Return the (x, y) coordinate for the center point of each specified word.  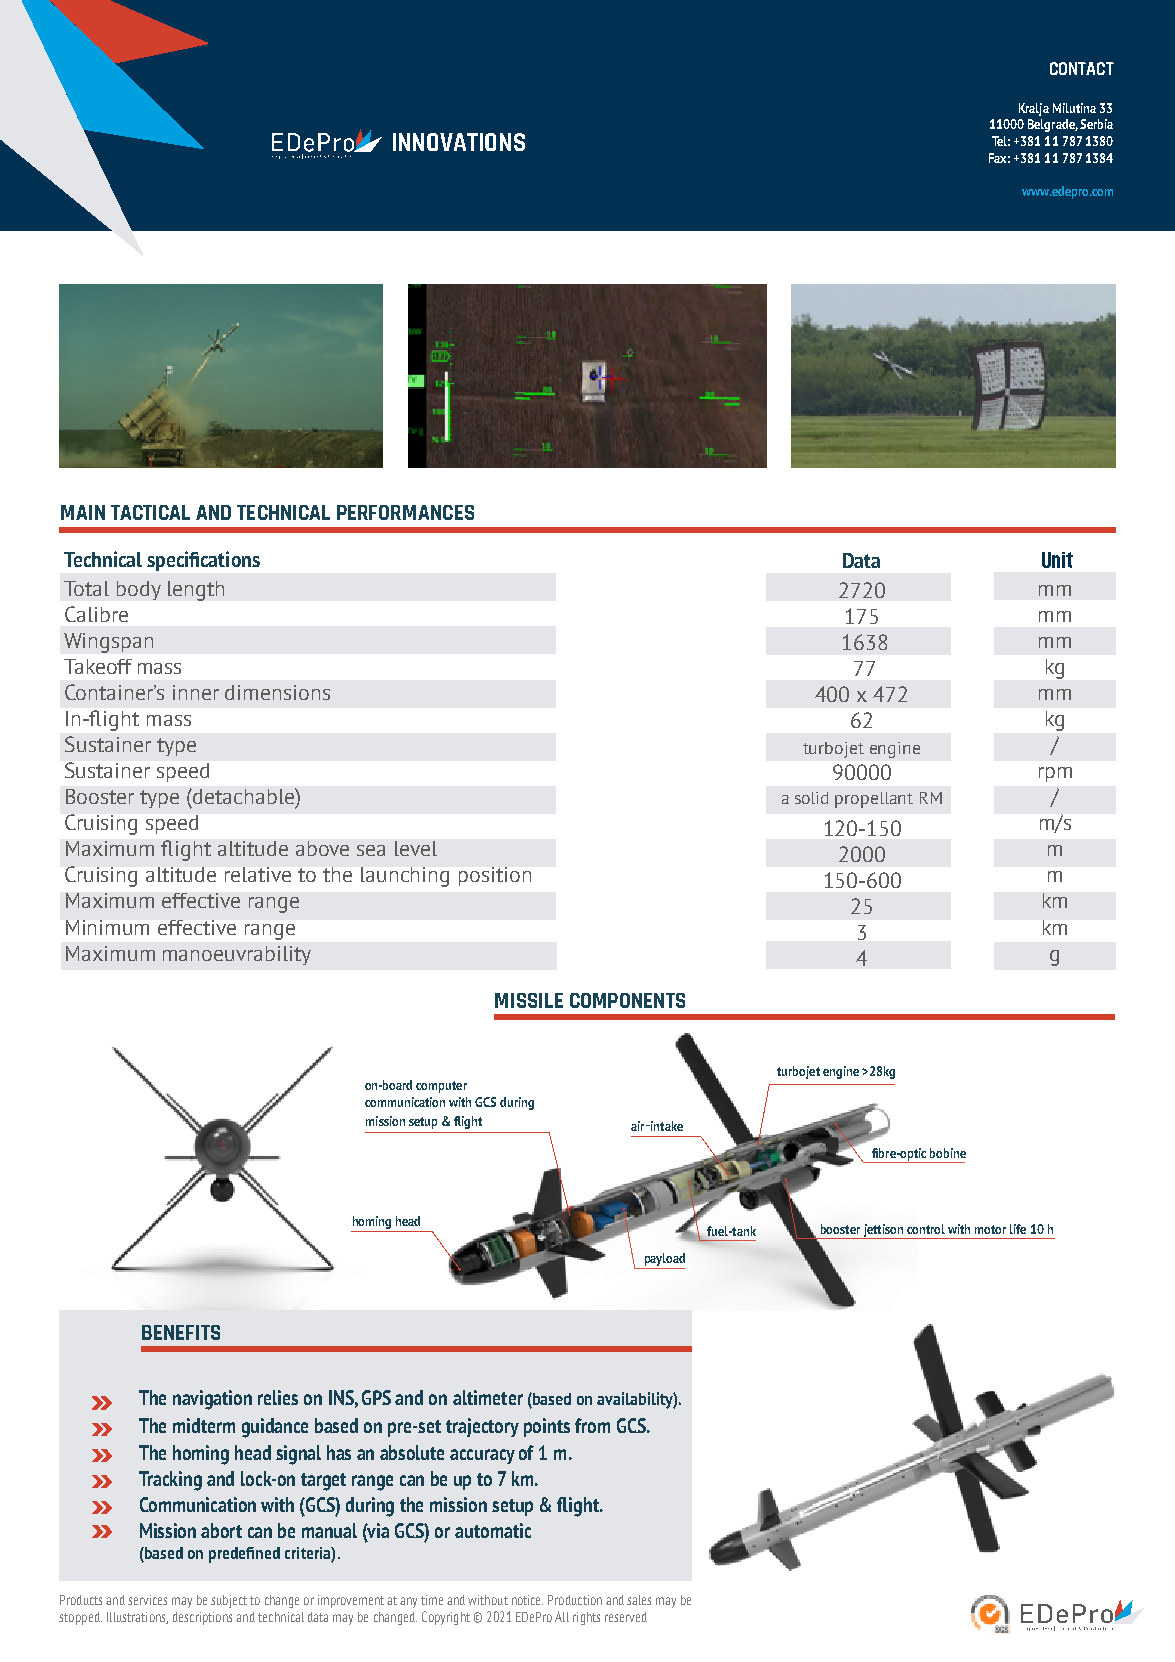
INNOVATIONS (459, 142)
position (495, 876)
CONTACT (1082, 68)
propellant (874, 800)
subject (229, 1601)
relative (258, 874)
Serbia (1096, 124)
